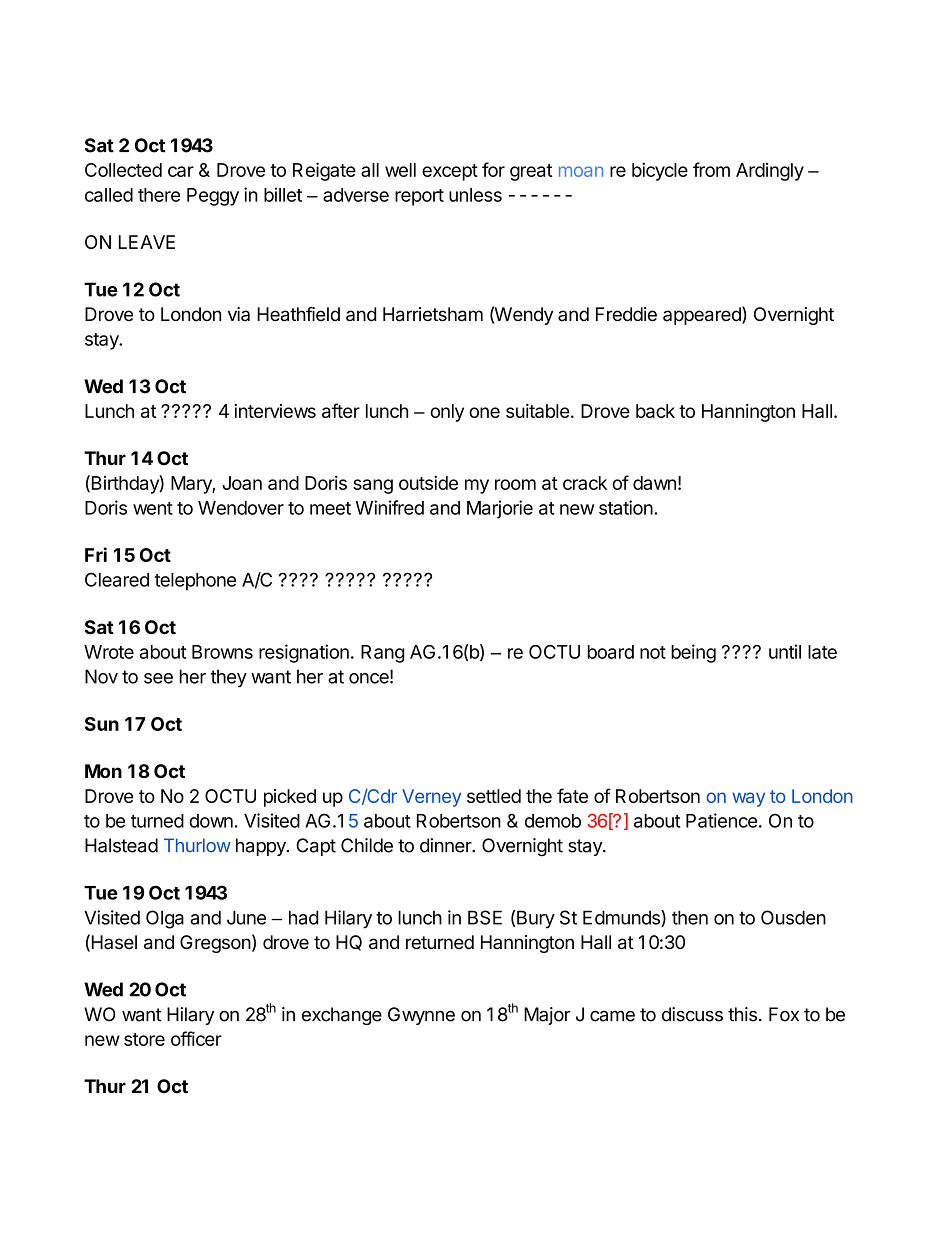 This page has height=1233, width=952. I want to click on unless, so click(475, 195).
